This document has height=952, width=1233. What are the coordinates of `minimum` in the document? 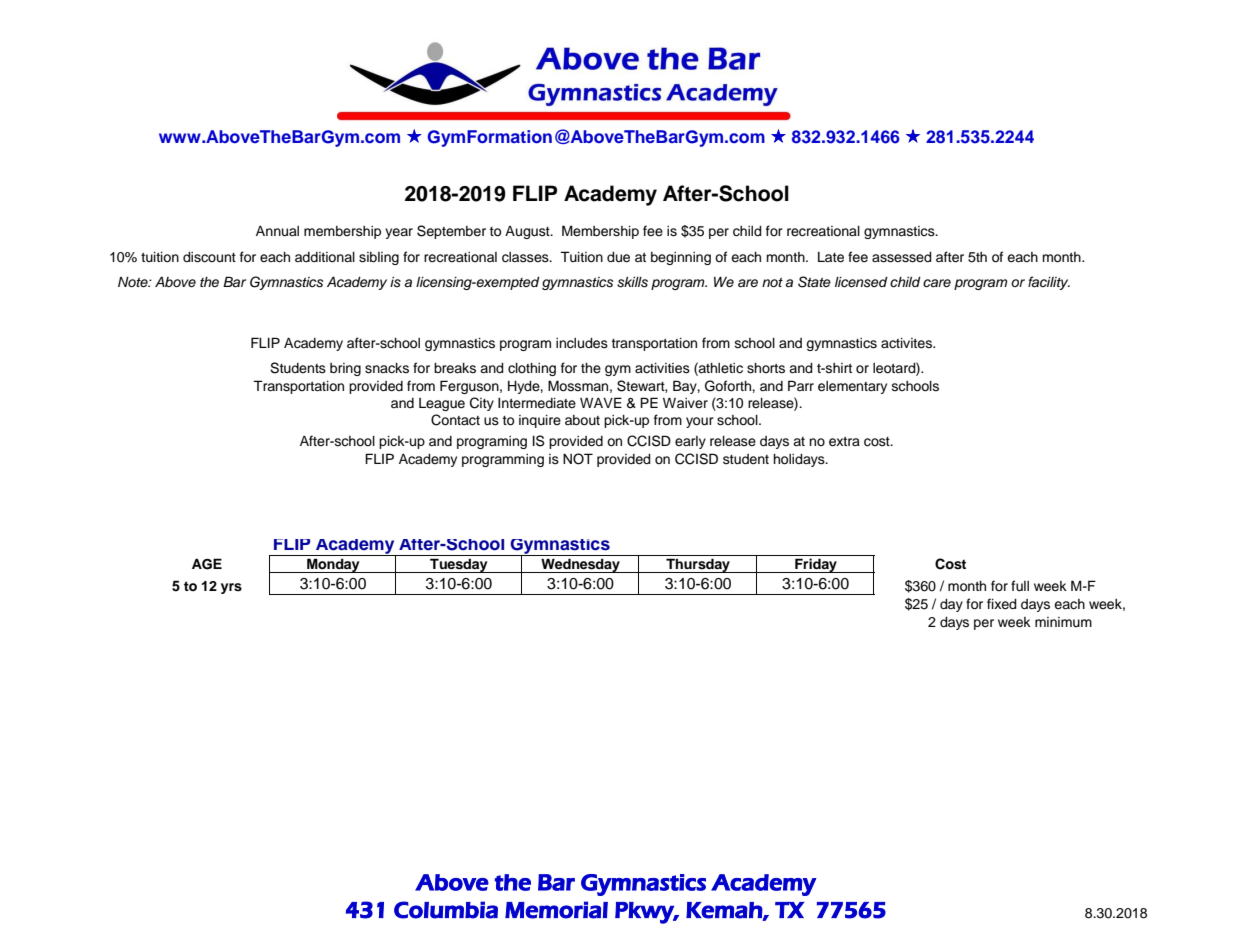 It's located at (1063, 622).
